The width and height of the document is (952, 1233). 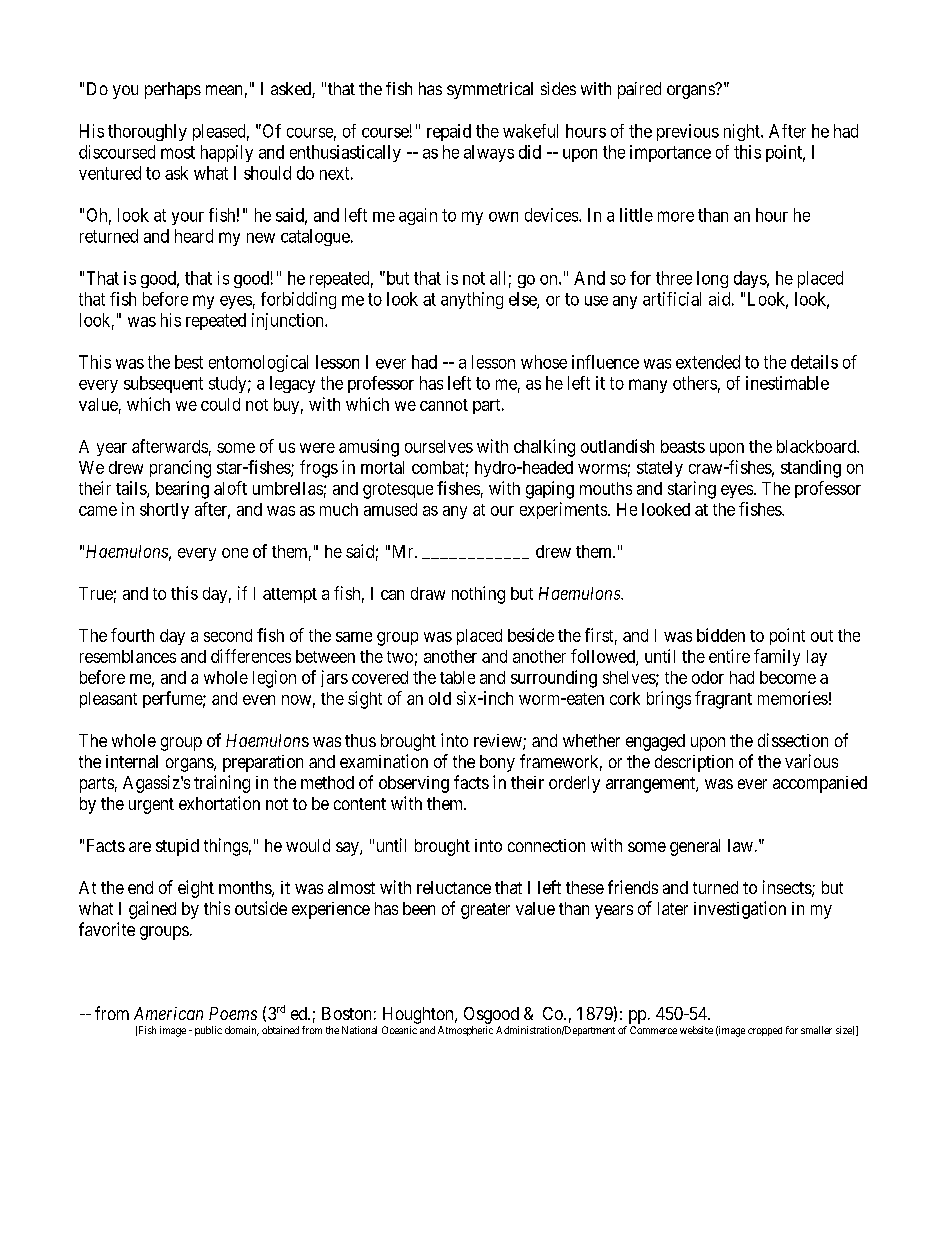 What do you see at coordinates (228, 635) in the document?
I see `second` at bounding box center [228, 635].
